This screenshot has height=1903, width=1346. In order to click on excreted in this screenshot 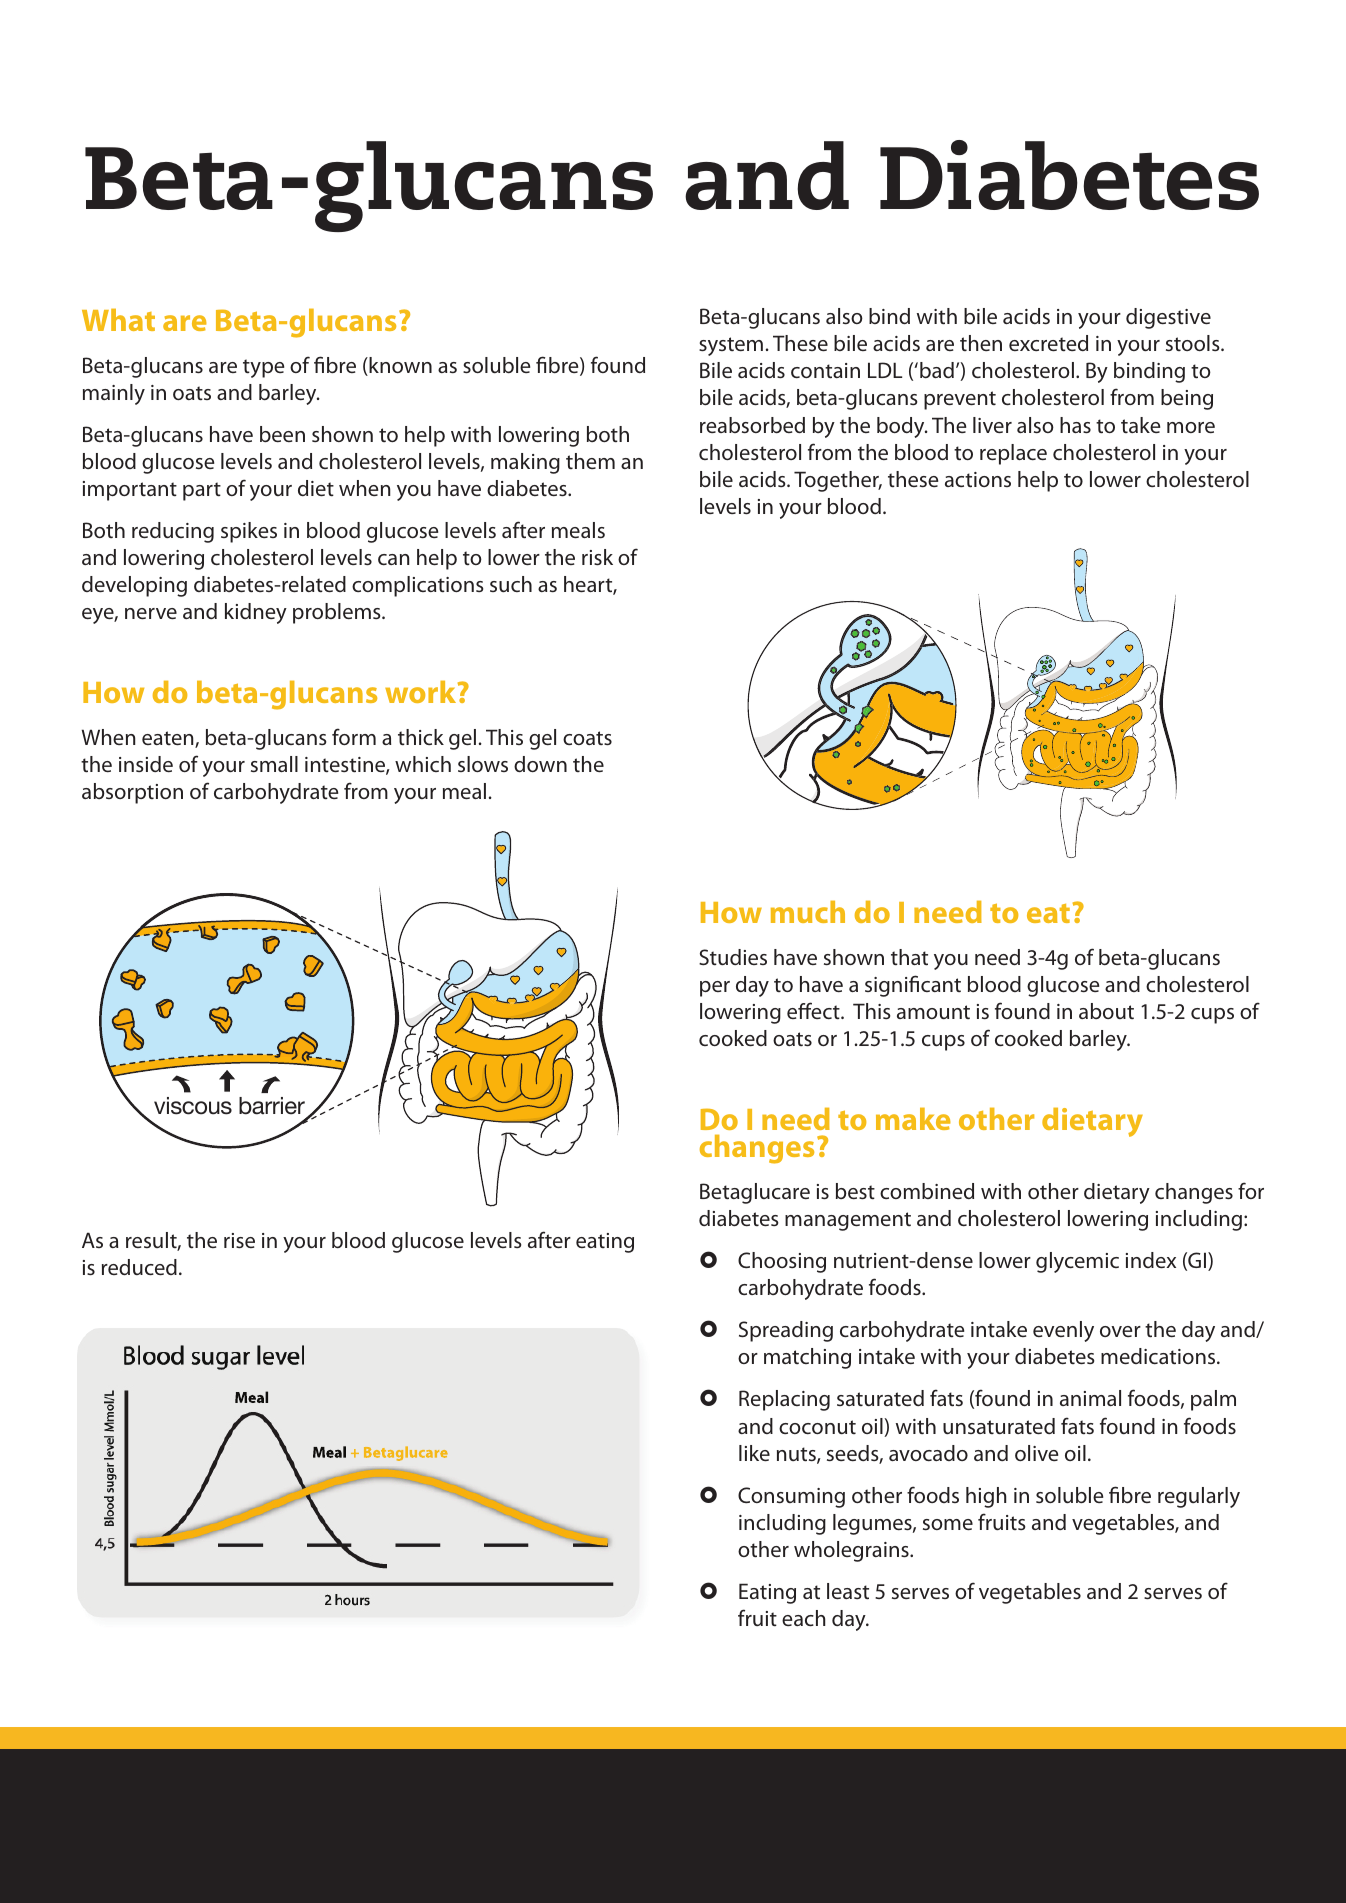, I will do `click(1048, 343)`.
